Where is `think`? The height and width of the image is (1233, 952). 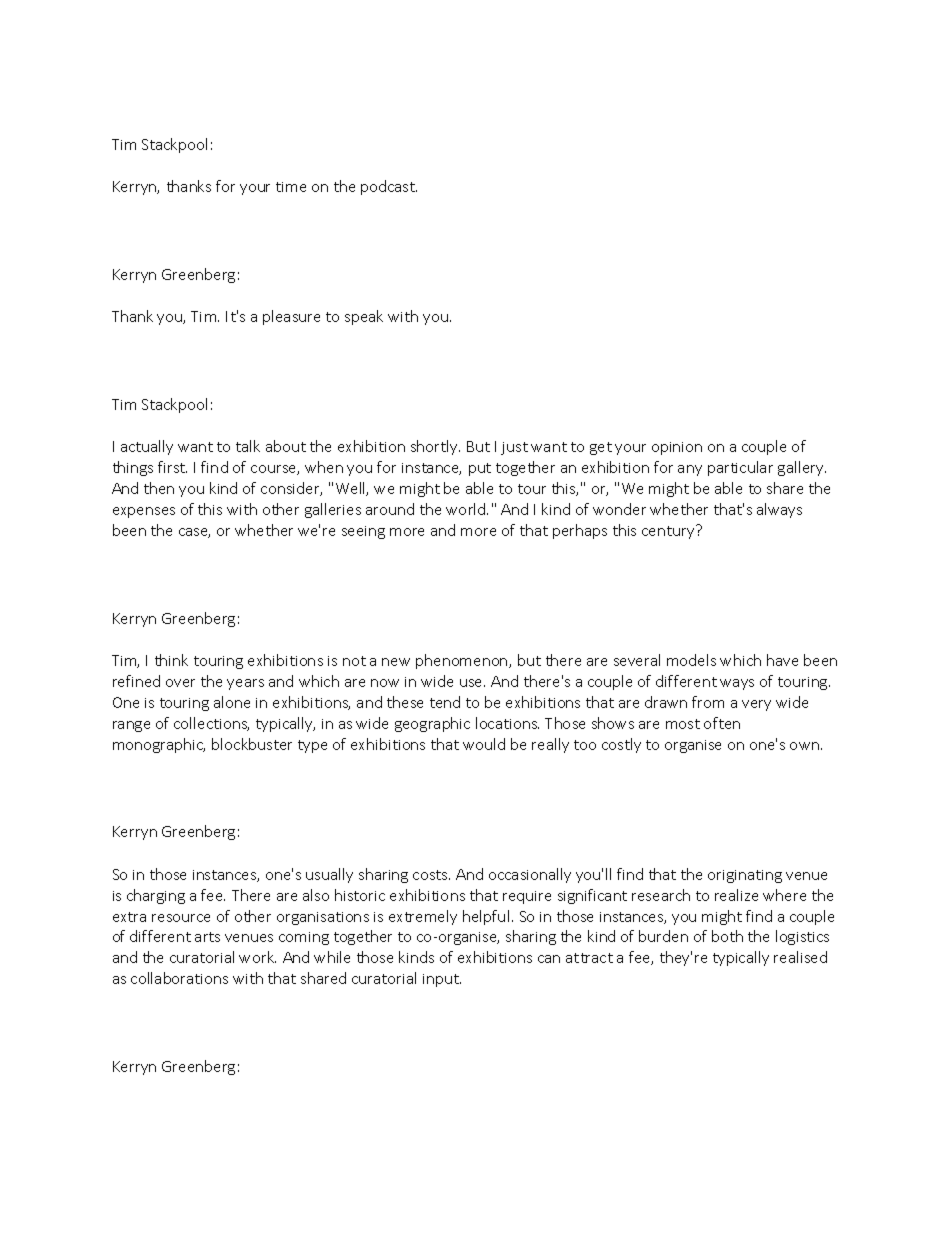 think is located at coordinates (171, 660).
